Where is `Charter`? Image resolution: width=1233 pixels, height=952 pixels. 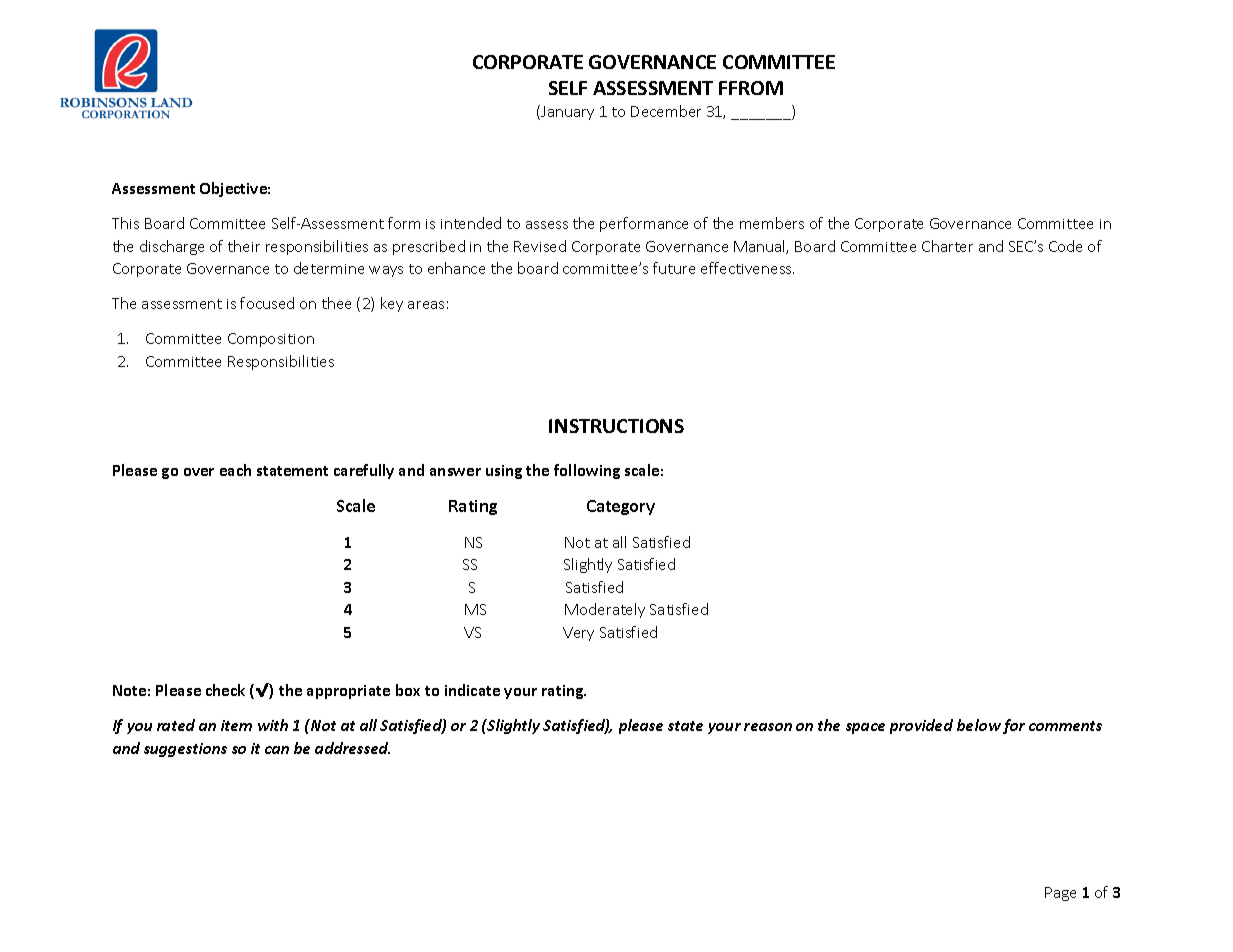 Charter is located at coordinates (947, 246).
